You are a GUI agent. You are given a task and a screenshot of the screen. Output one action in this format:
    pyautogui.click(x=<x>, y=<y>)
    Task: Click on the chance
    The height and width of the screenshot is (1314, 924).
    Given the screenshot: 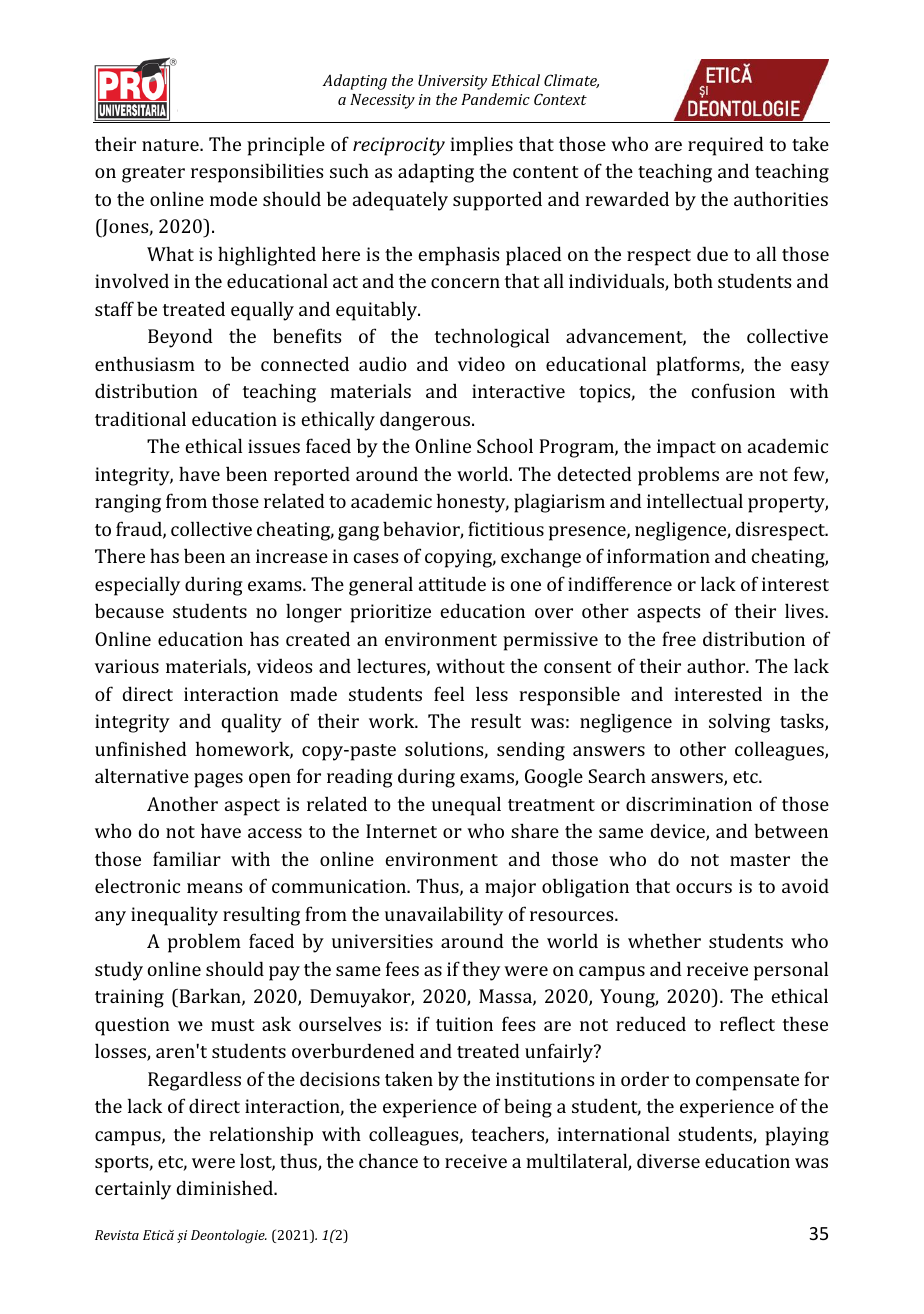 What is the action you would take?
    pyautogui.click(x=388, y=1161)
